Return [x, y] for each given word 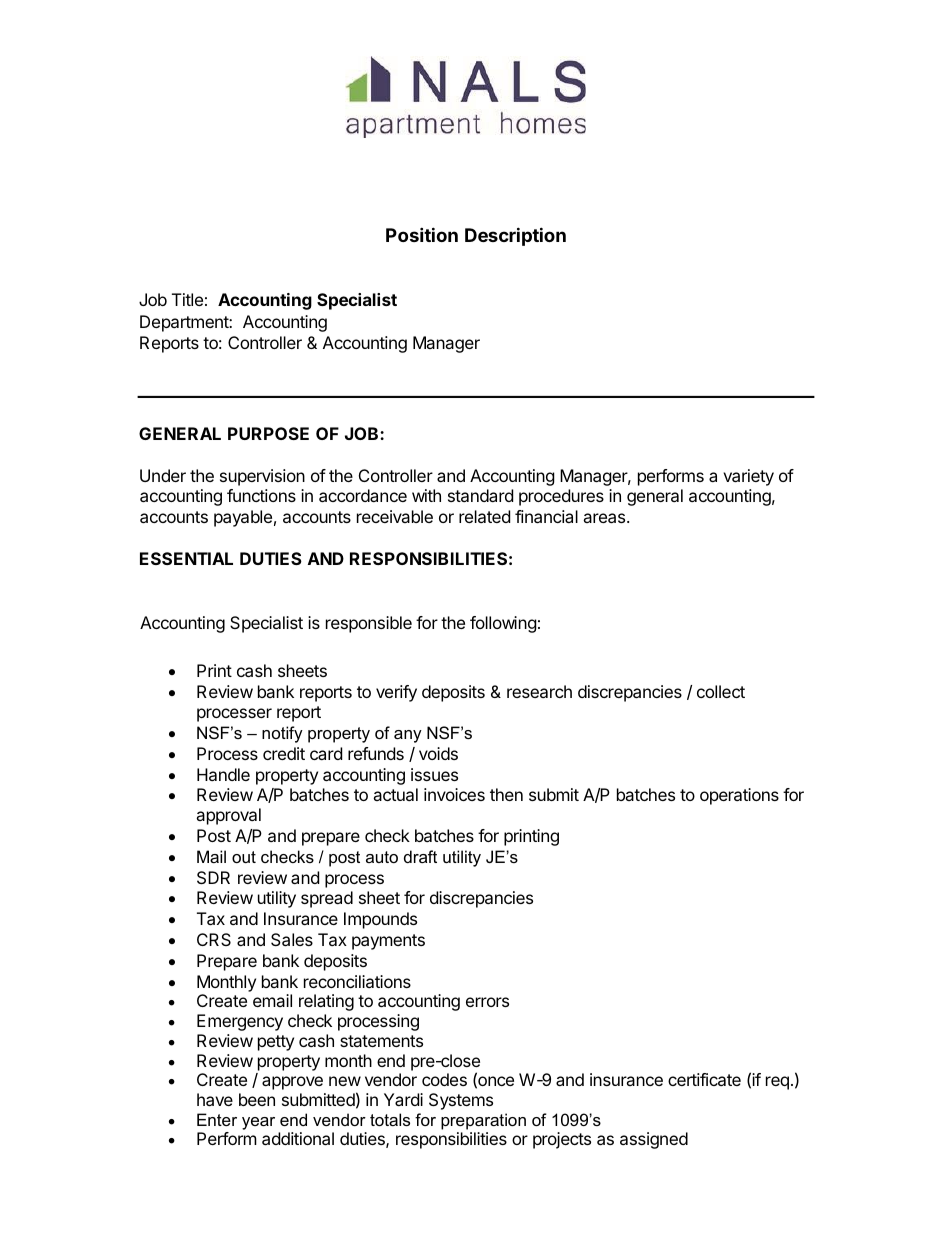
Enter [217, 1119]
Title [187, 299]
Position [422, 234]
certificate [704, 1079]
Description [515, 236]
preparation [483, 1121]
